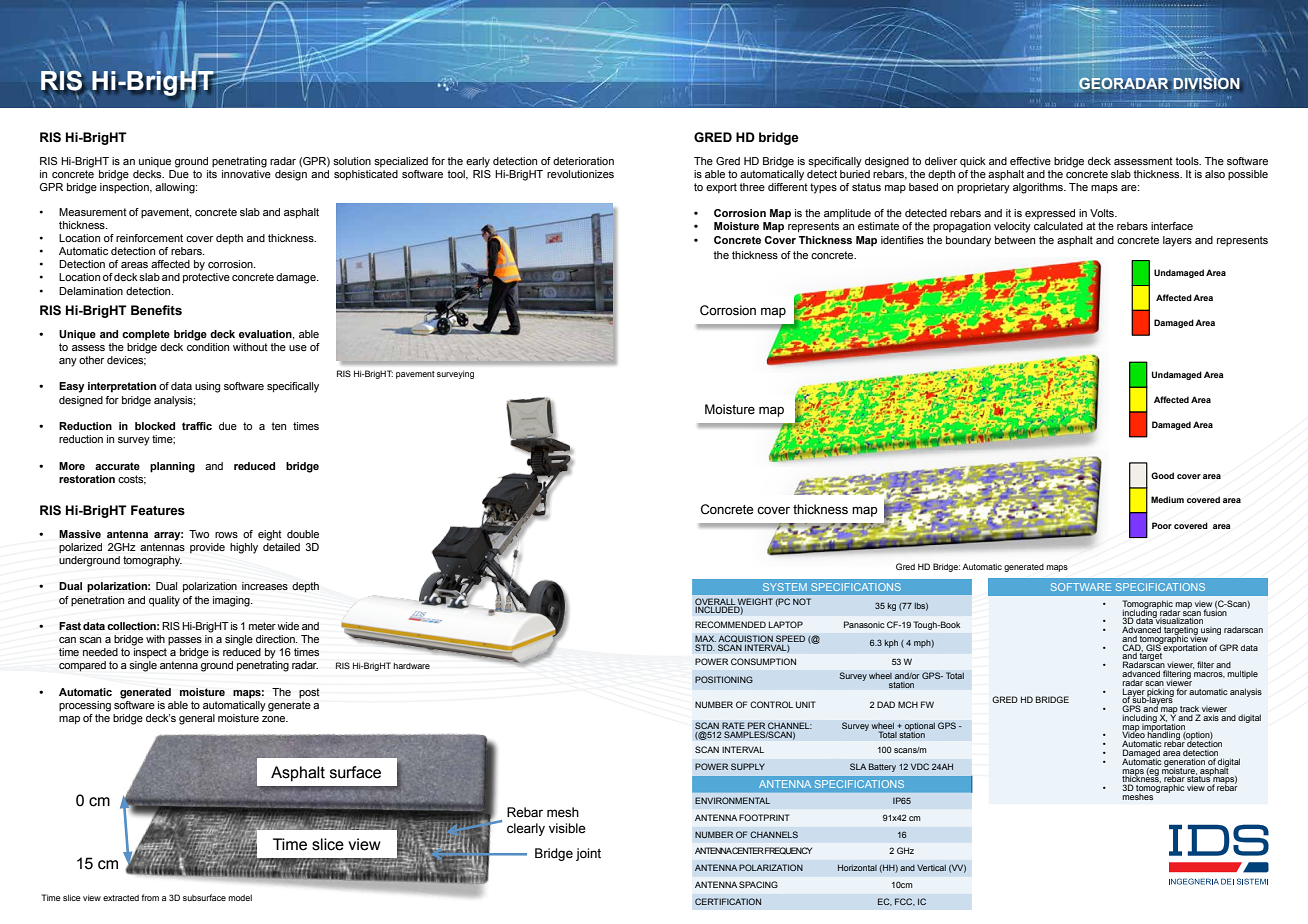 The height and width of the image is (924, 1308). What do you see at coordinates (1162, 475) in the image?
I see `Good` at bounding box center [1162, 475].
